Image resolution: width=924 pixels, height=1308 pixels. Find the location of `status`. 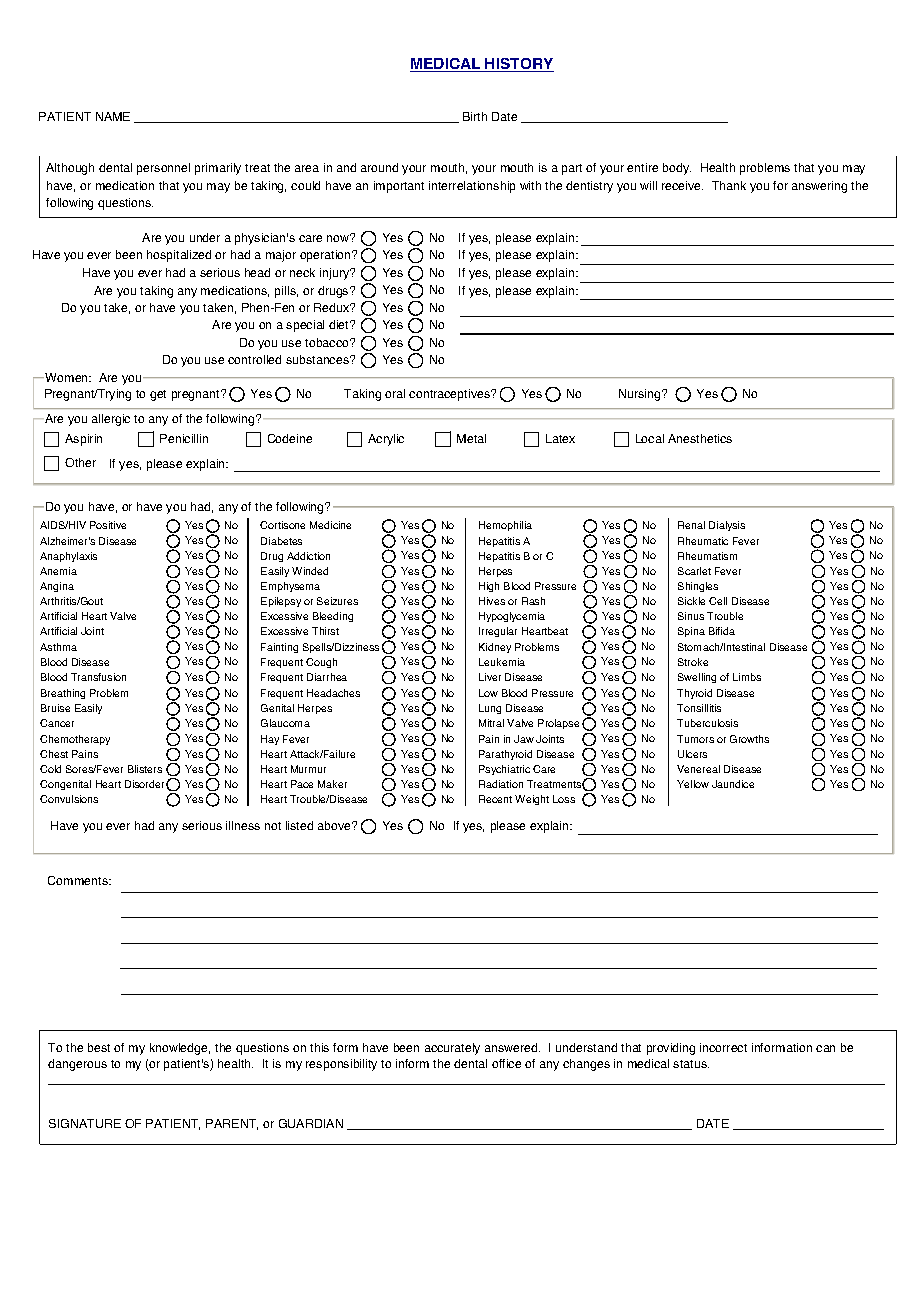

status is located at coordinates (691, 1064).
